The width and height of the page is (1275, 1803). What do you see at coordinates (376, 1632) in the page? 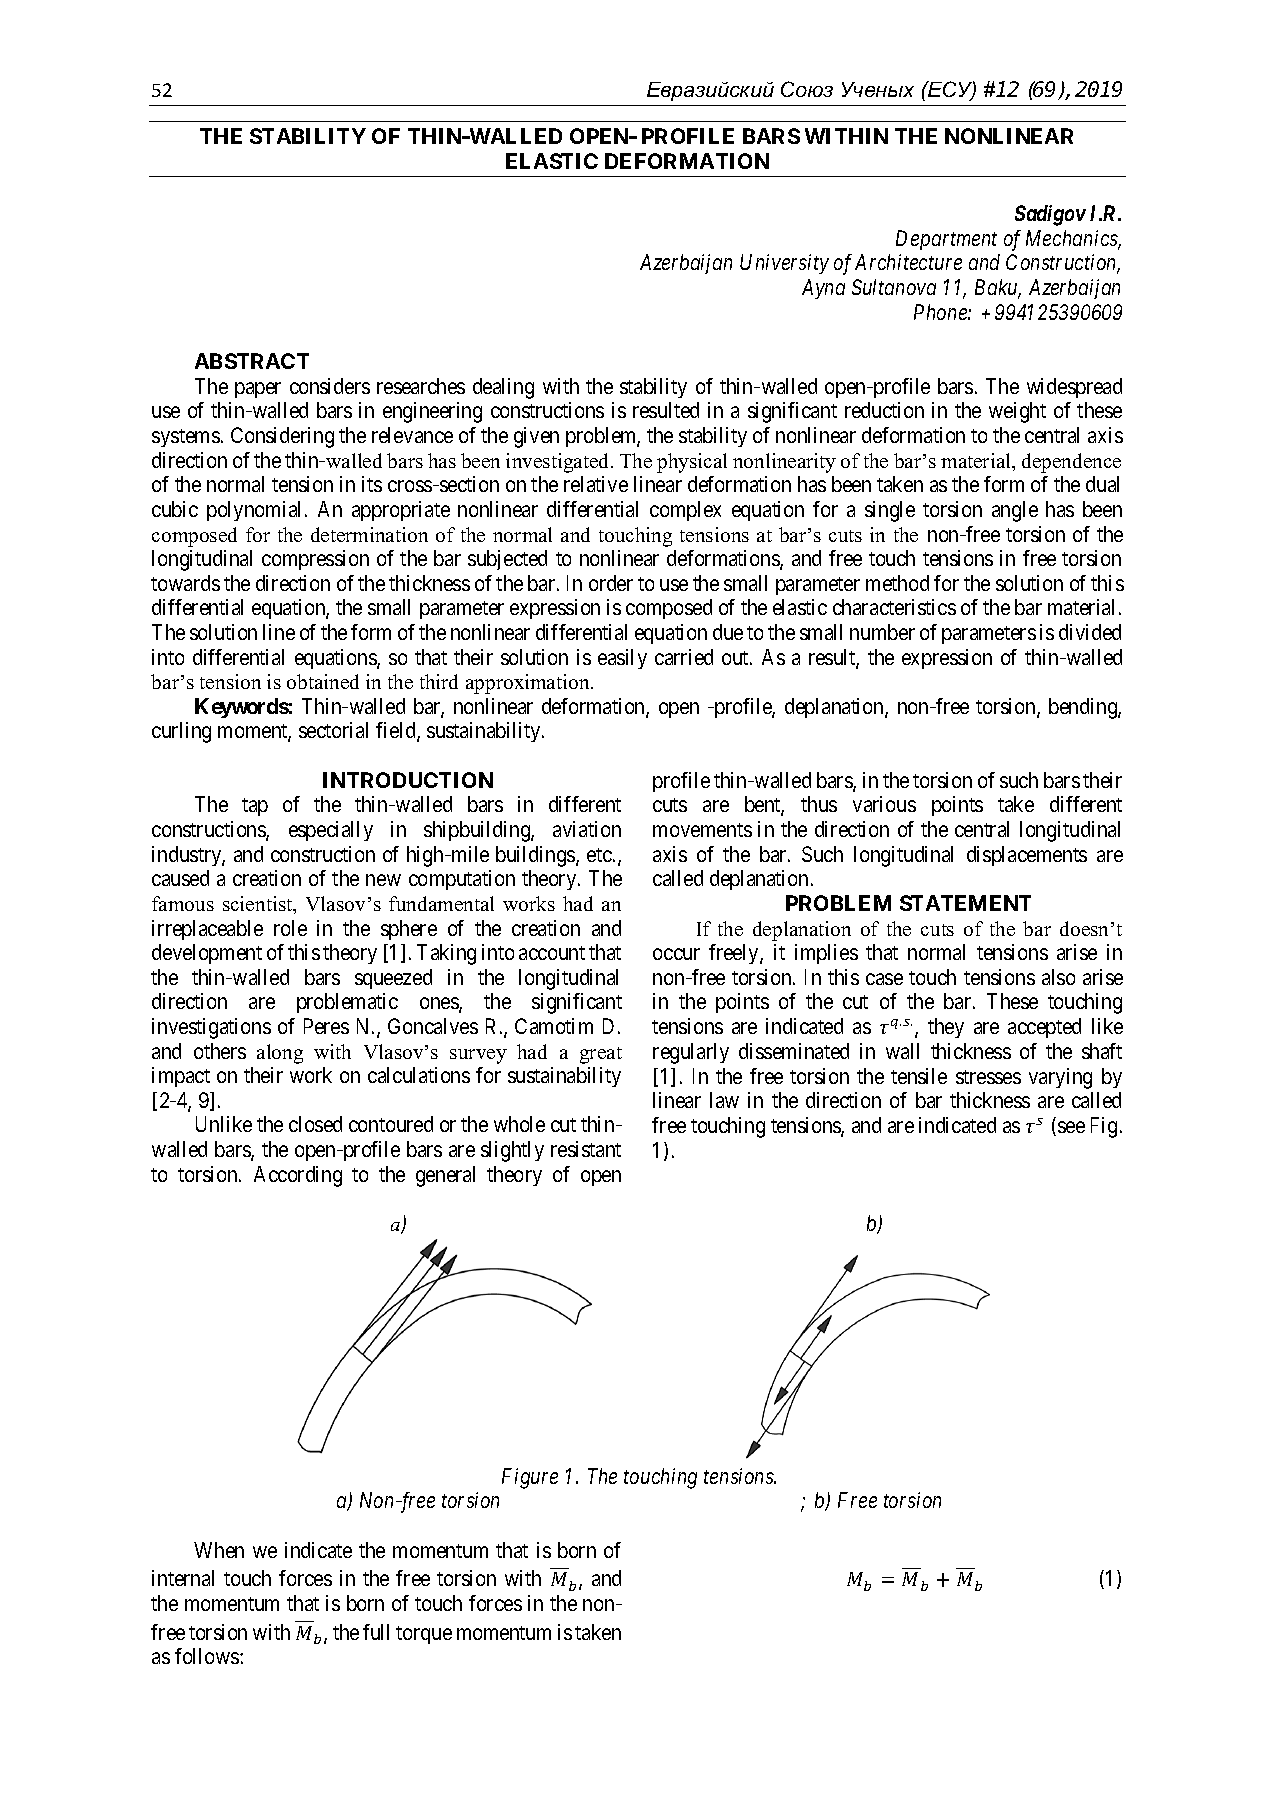
I see `full` at bounding box center [376, 1632].
